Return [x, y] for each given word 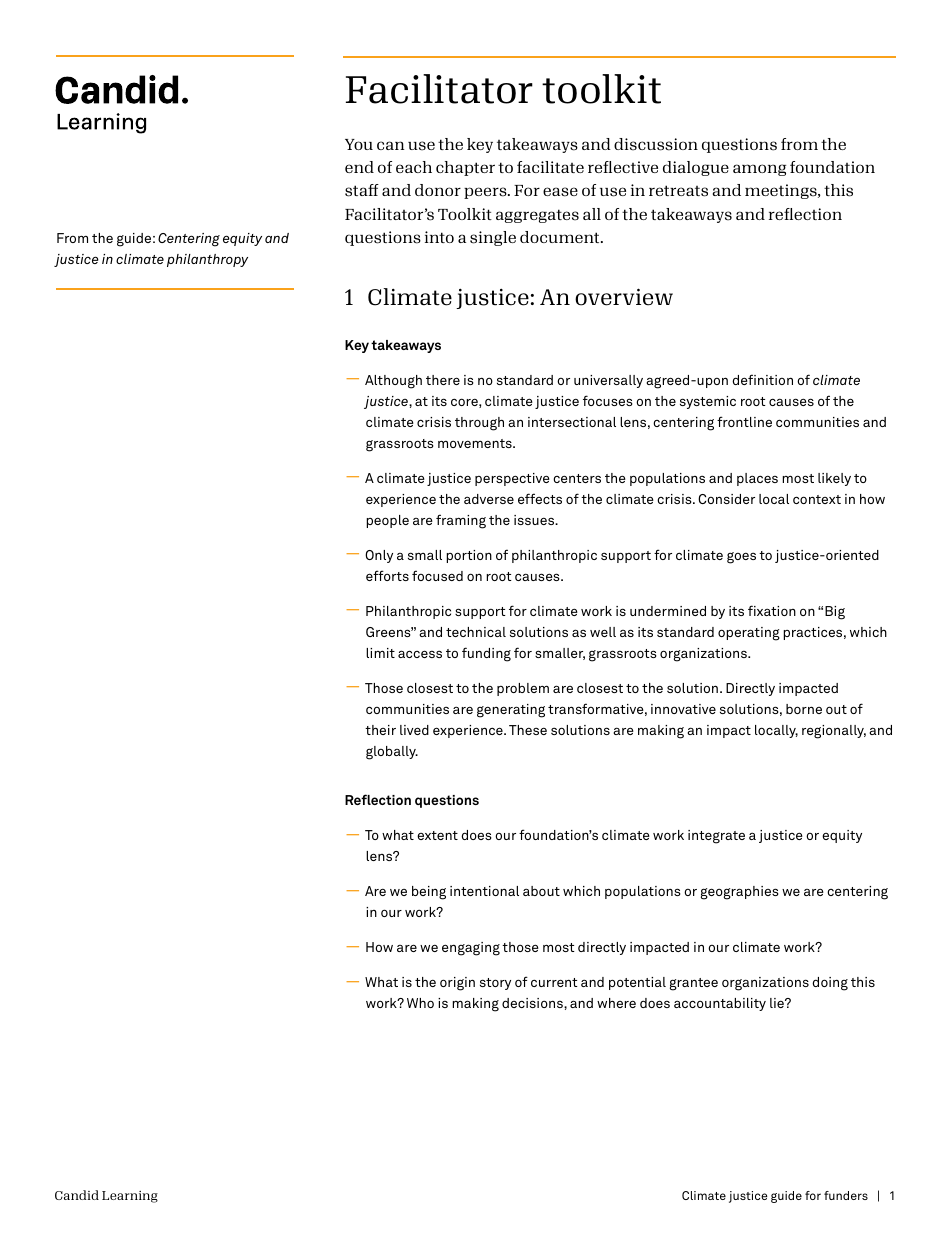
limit [380, 653]
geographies [740, 893]
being [429, 893]
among [759, 170]
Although [393, 382]
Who [420, 1003]
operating [749, 634]
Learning [130, 1197]
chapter [465, 168]
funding [486, 654]
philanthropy [207, 260]
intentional [484, 891]
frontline [744, 421]
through [479, 424]
